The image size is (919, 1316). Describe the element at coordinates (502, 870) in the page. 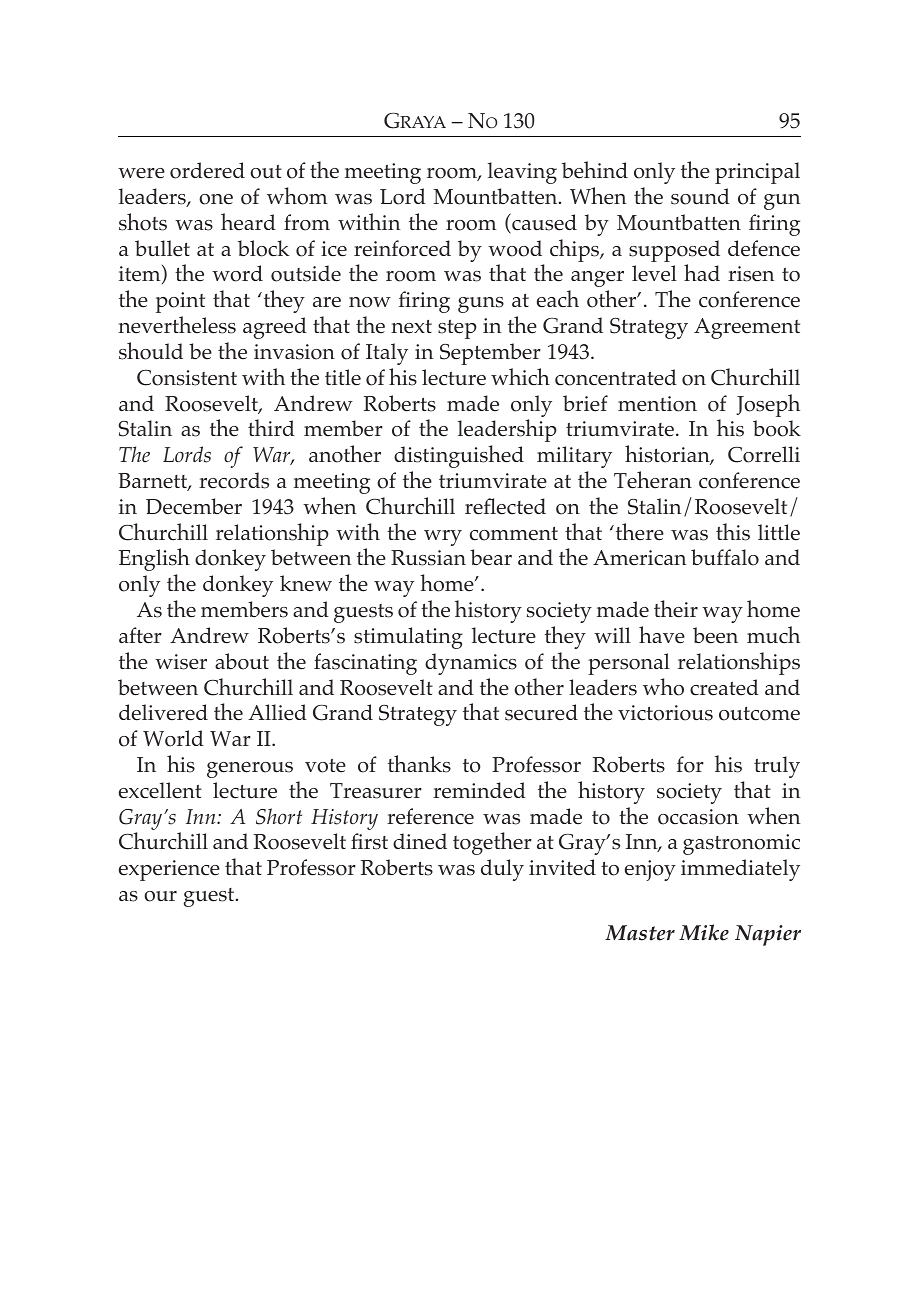

I see `duly` at that location.
